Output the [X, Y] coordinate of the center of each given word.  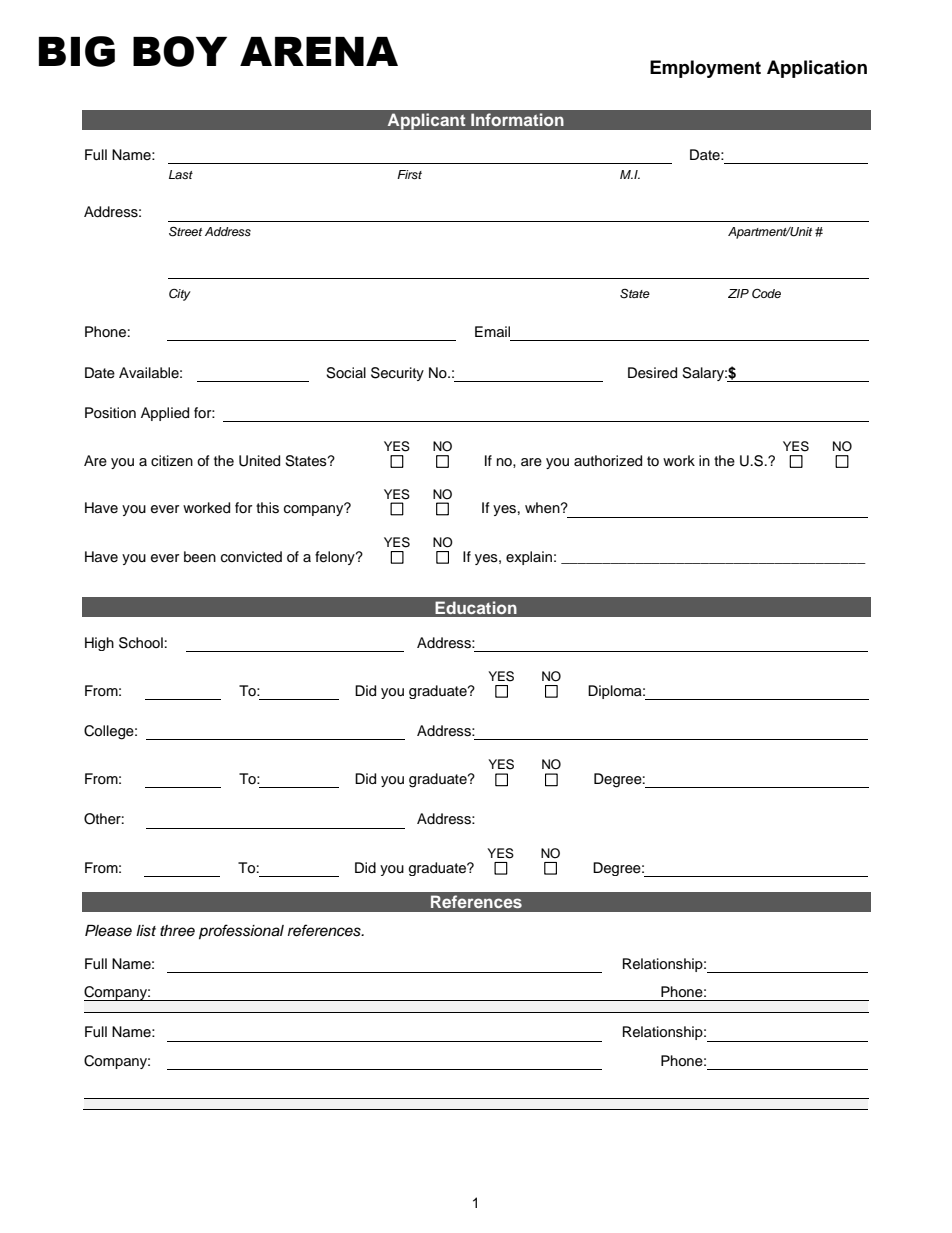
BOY [180, 51]
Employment [705, 69]
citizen [172, 461]
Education [476, 607]
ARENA [319, 51]
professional [241, 932]
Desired [652, 373]
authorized [608, 461]
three [177, 931]
